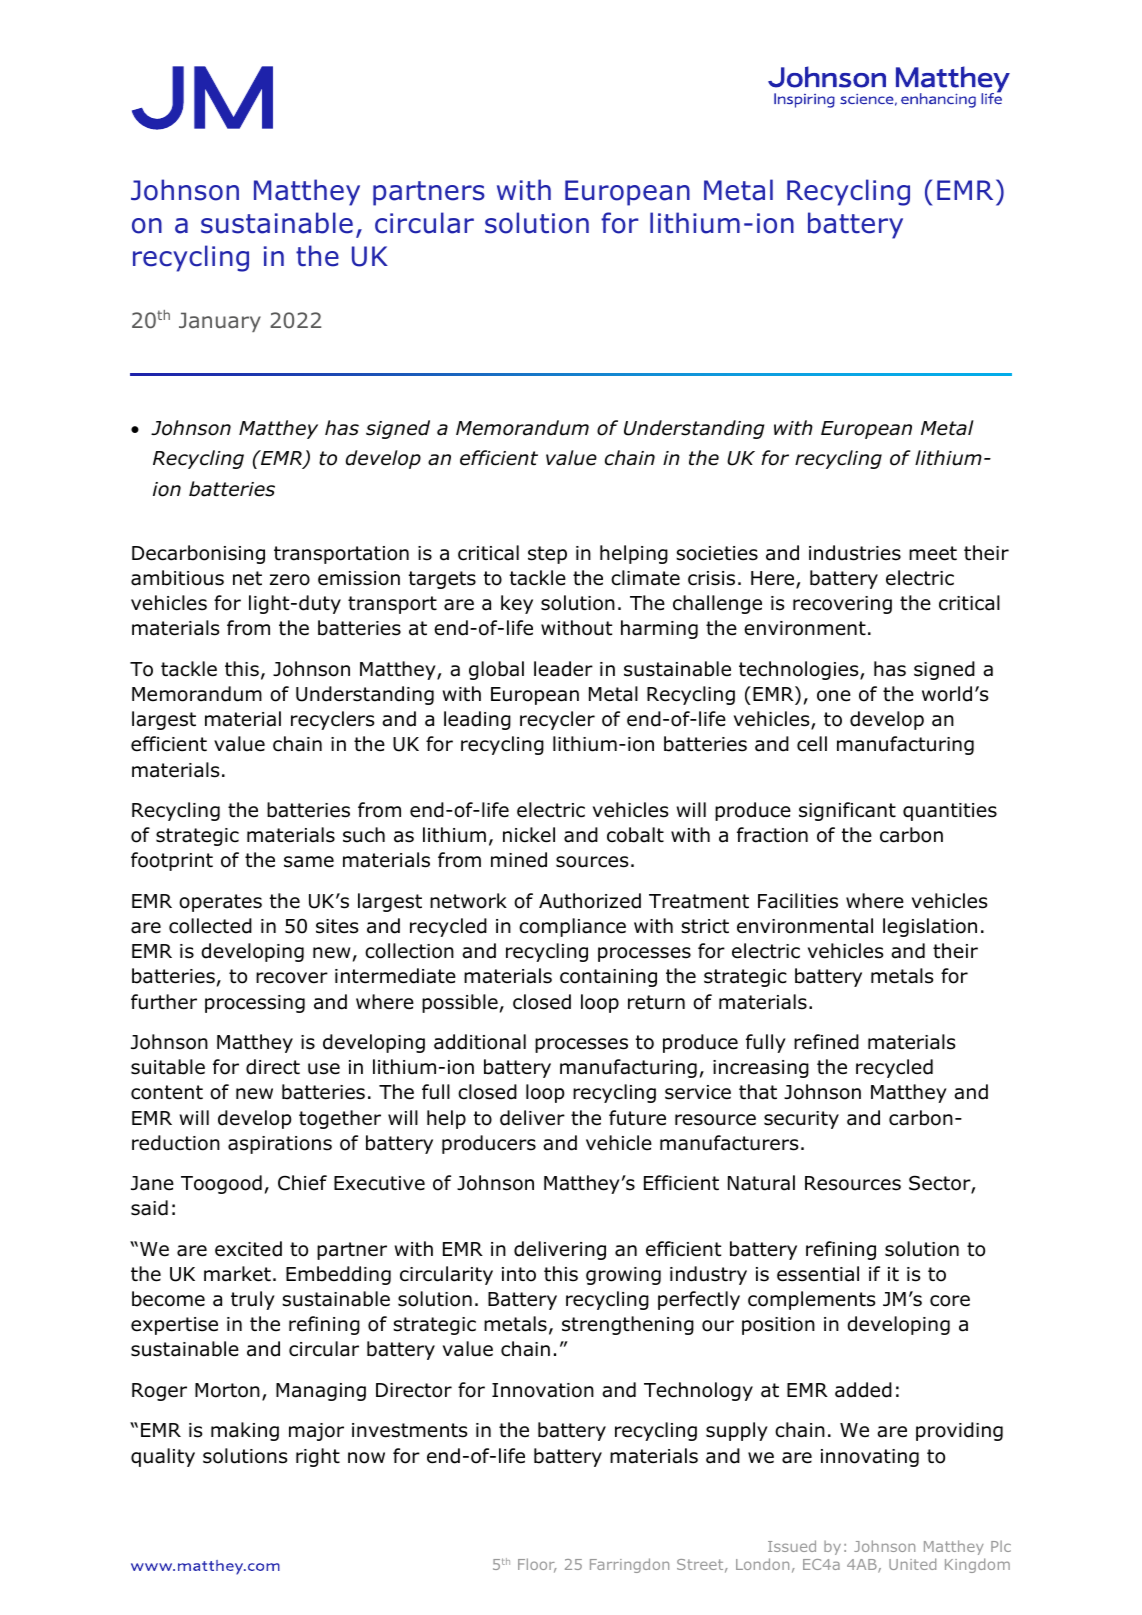  I want to click on Floor, so click(537, 1565).
